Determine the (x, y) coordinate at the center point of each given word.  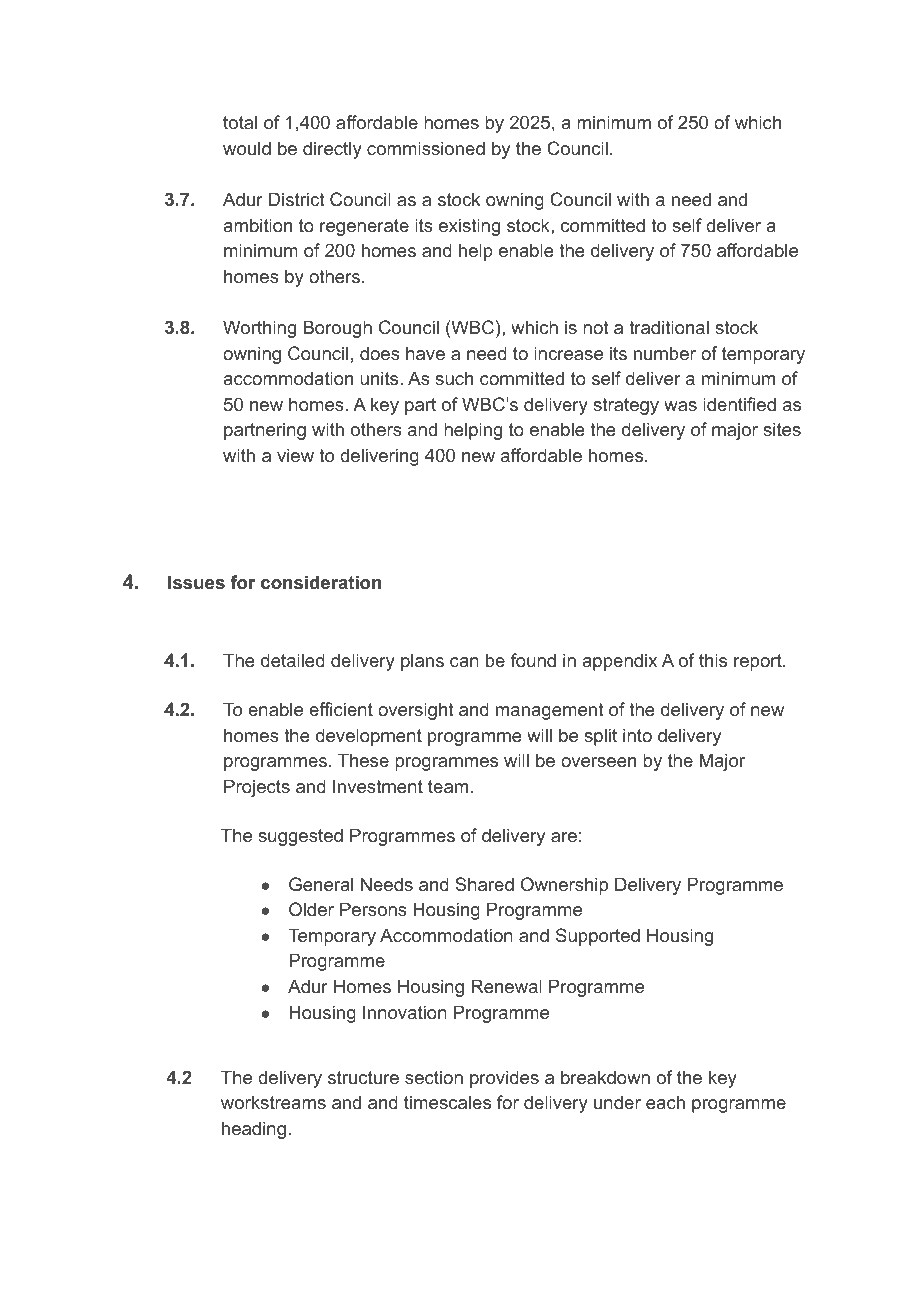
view (295, 455)
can (464, 662)
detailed (293, 660)
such (454, 378)
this (713, 660)
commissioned (426, 148)
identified (739, 404)
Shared (484, 884)
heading (254, 1130)
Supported (598, 937)
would (247, 148)
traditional (669, 327)
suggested (300, 837)
